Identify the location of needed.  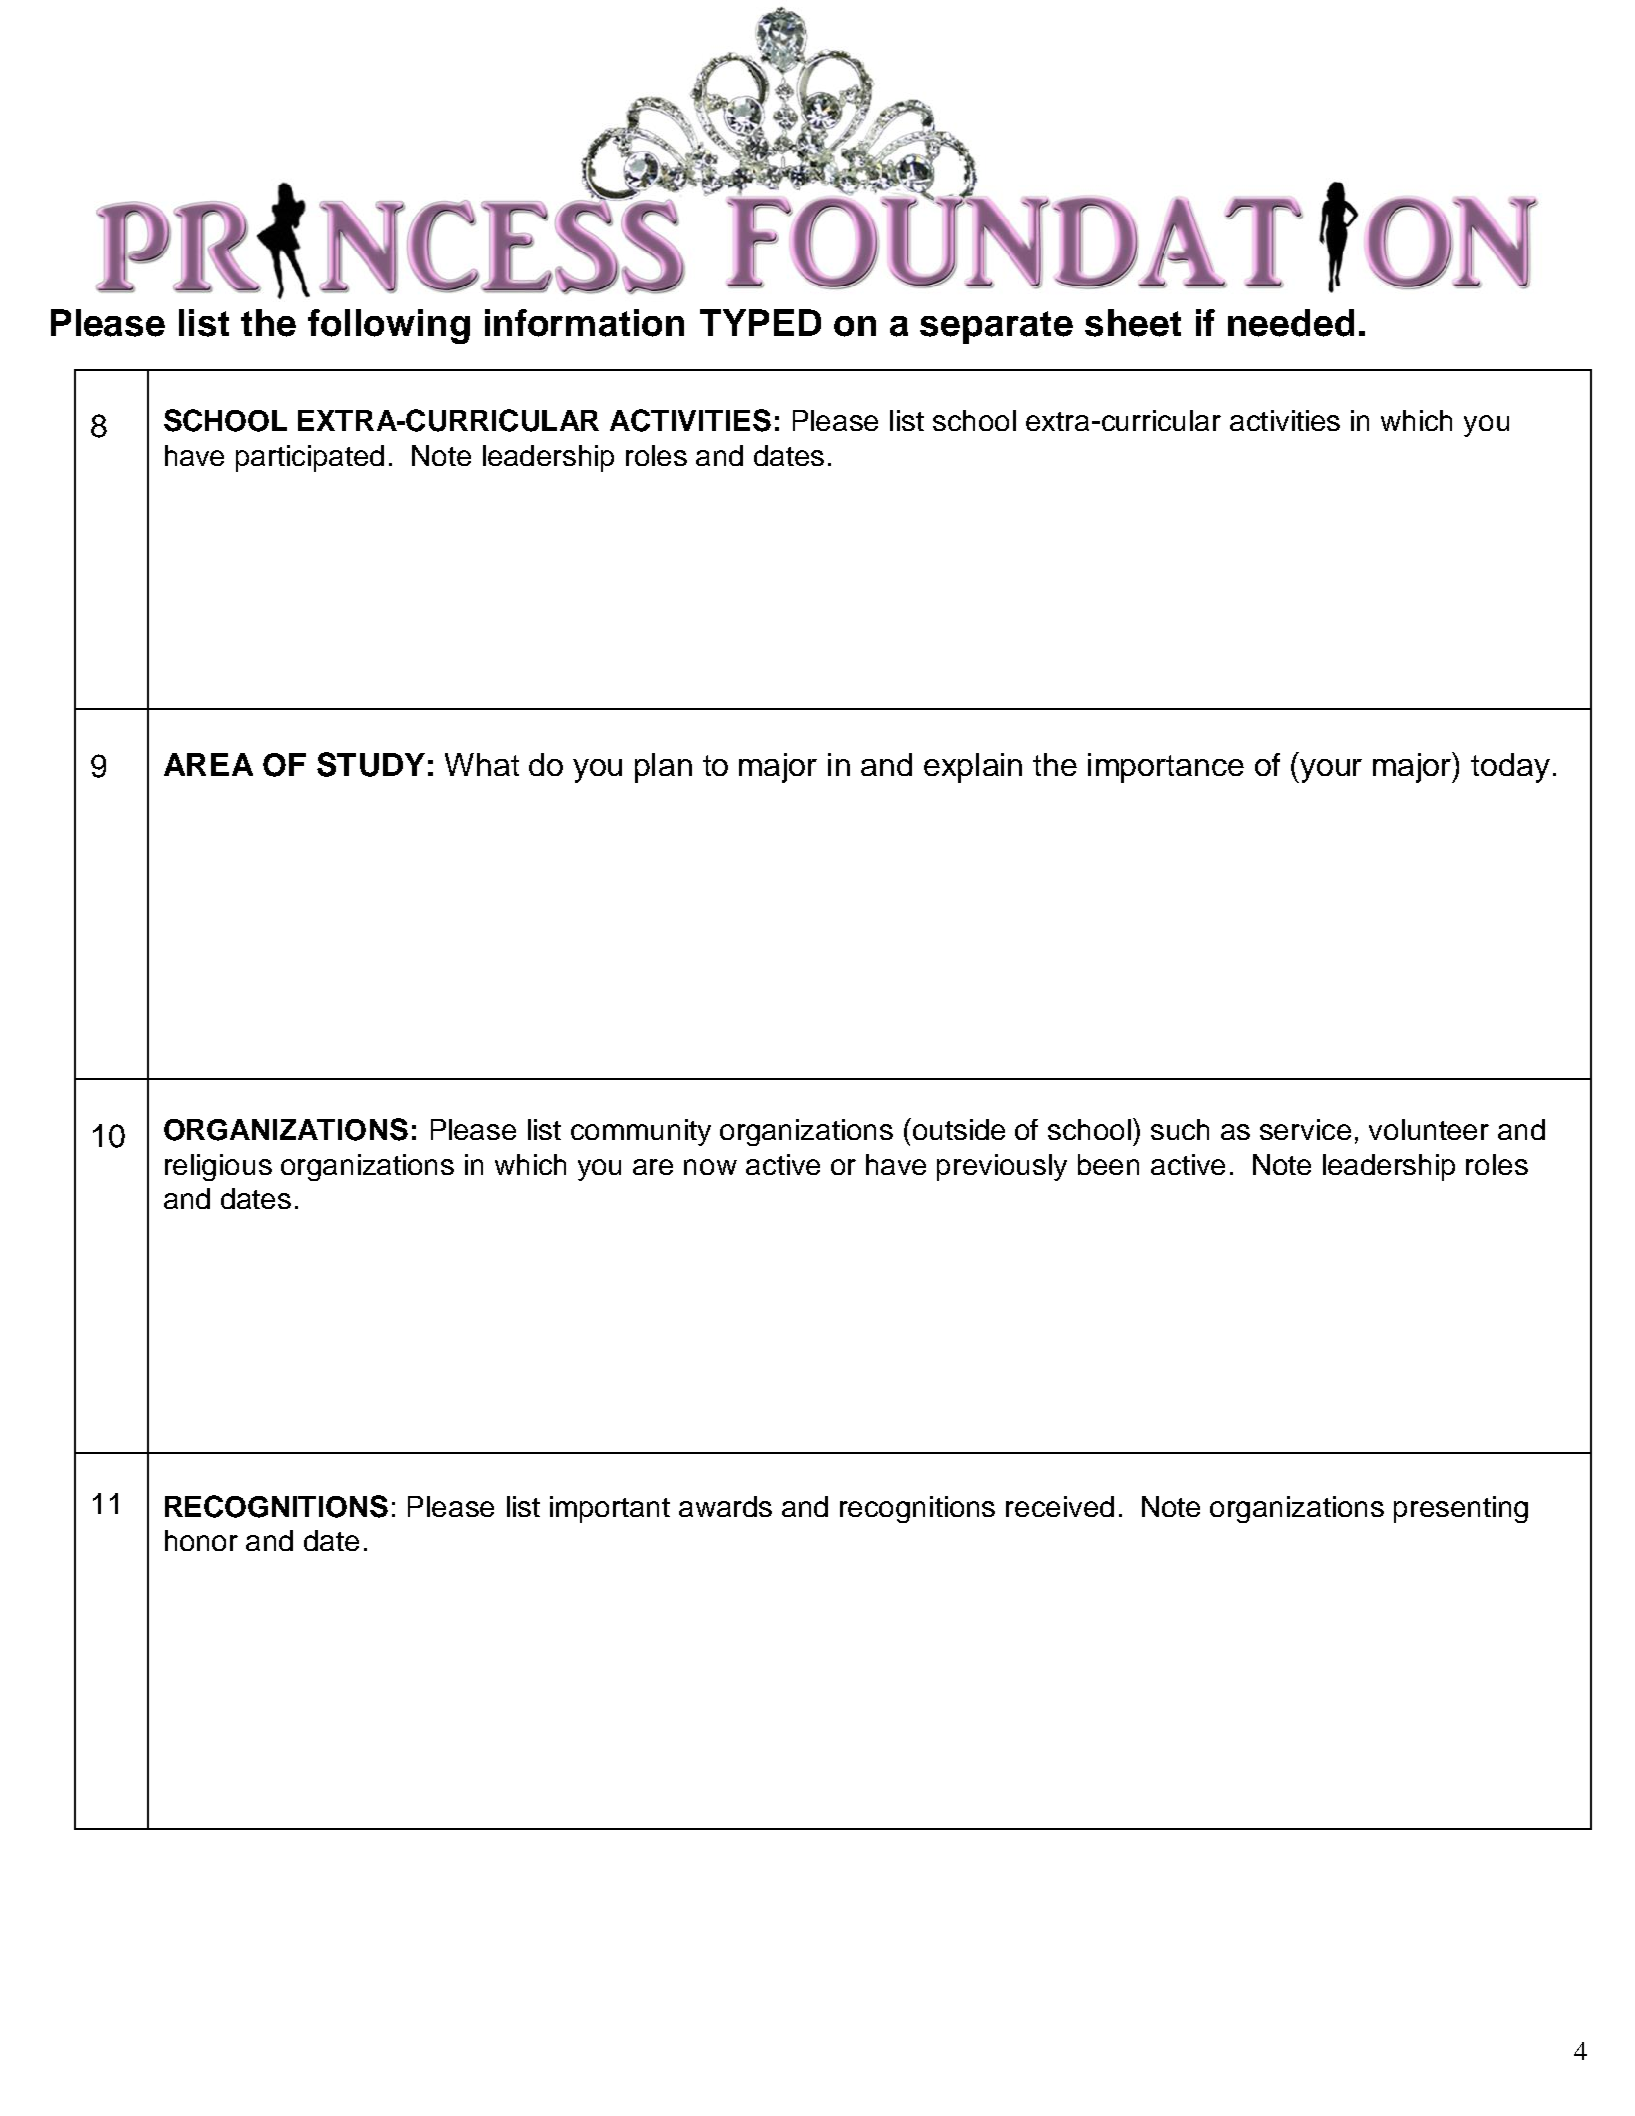
(1291, 323).
